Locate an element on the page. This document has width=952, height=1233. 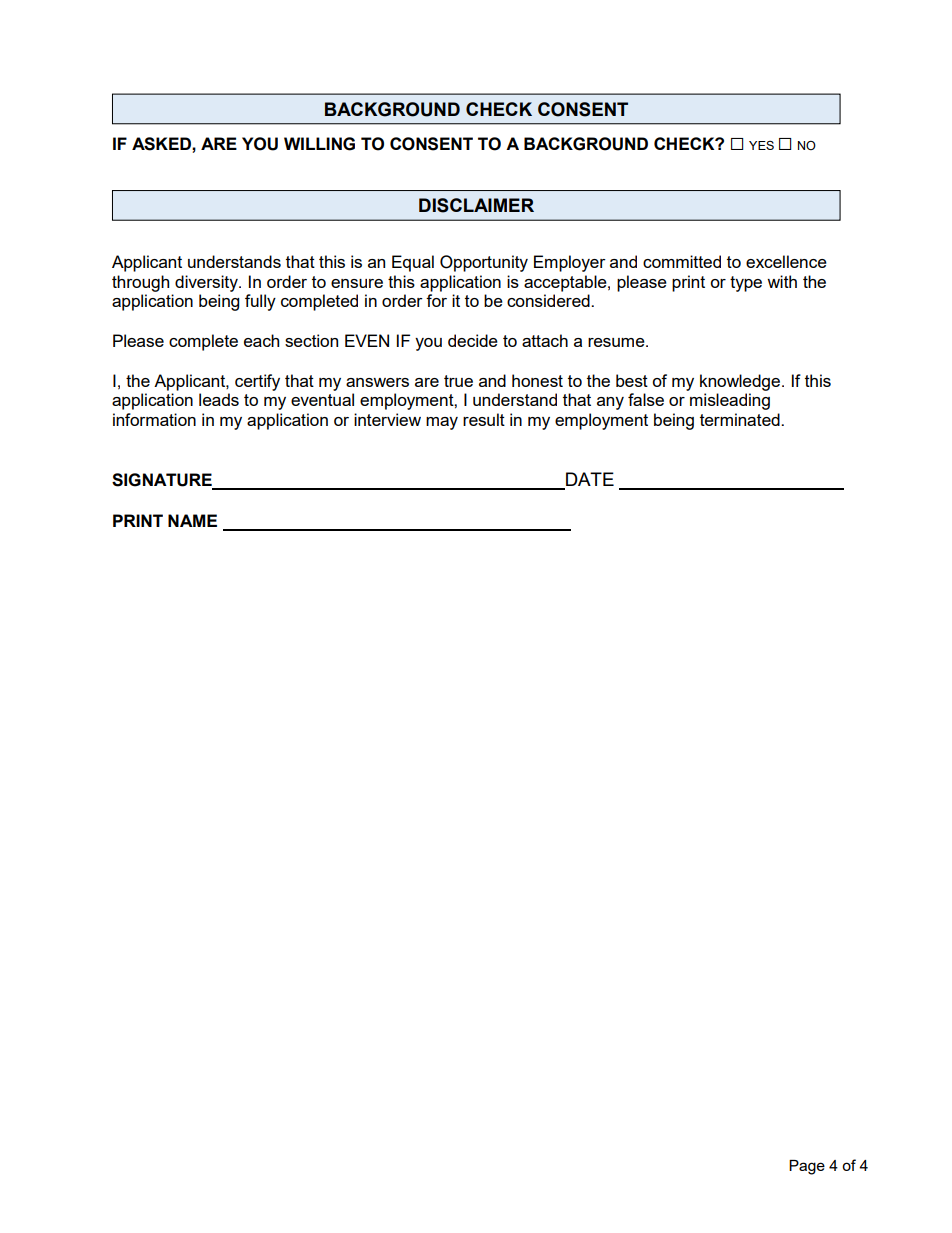
terminated is located at coordinates (741, 419).
